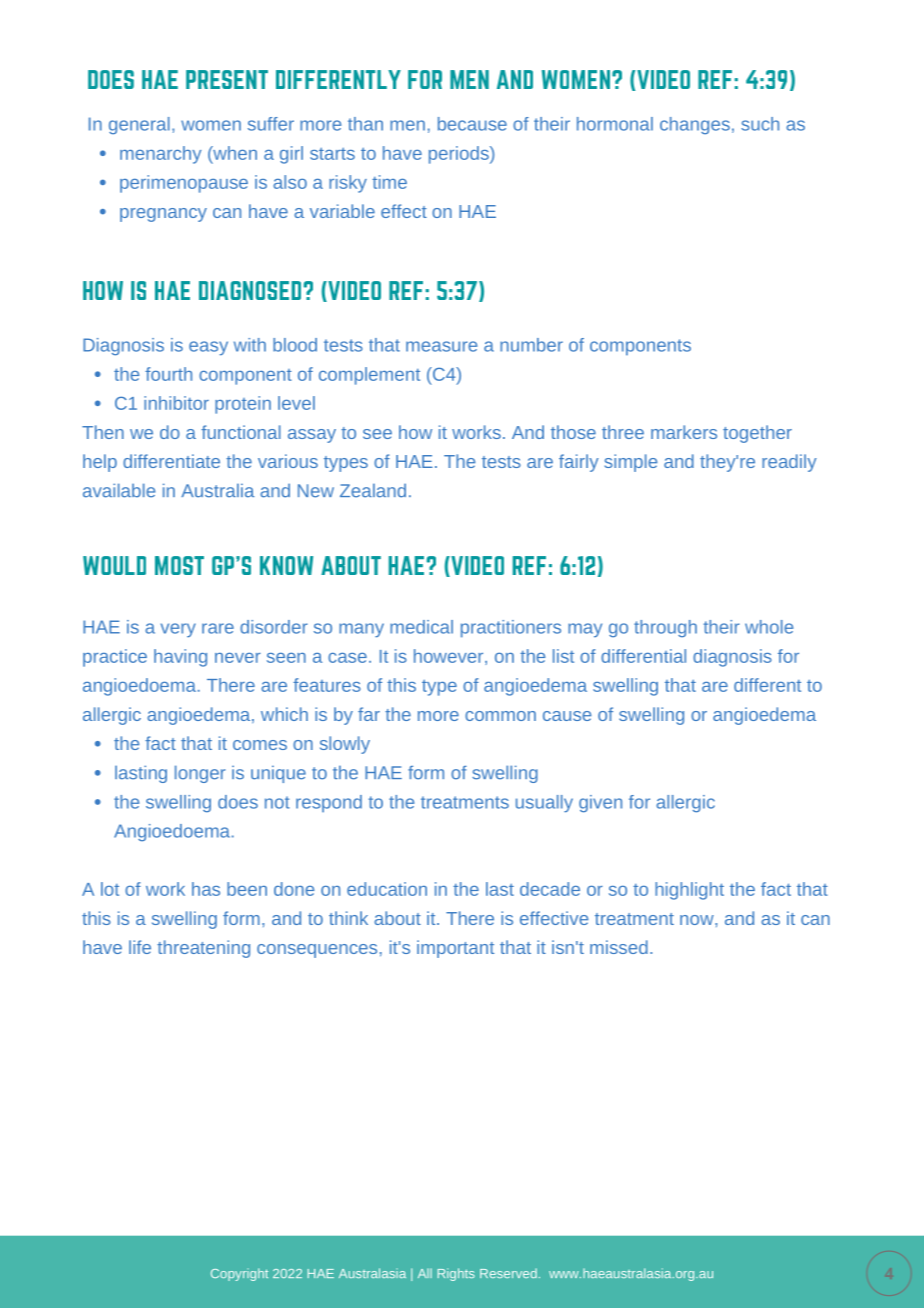  What do you see at coordinates (684, 432) in the document?
I see `markers` at bounding box center [684, 432].
